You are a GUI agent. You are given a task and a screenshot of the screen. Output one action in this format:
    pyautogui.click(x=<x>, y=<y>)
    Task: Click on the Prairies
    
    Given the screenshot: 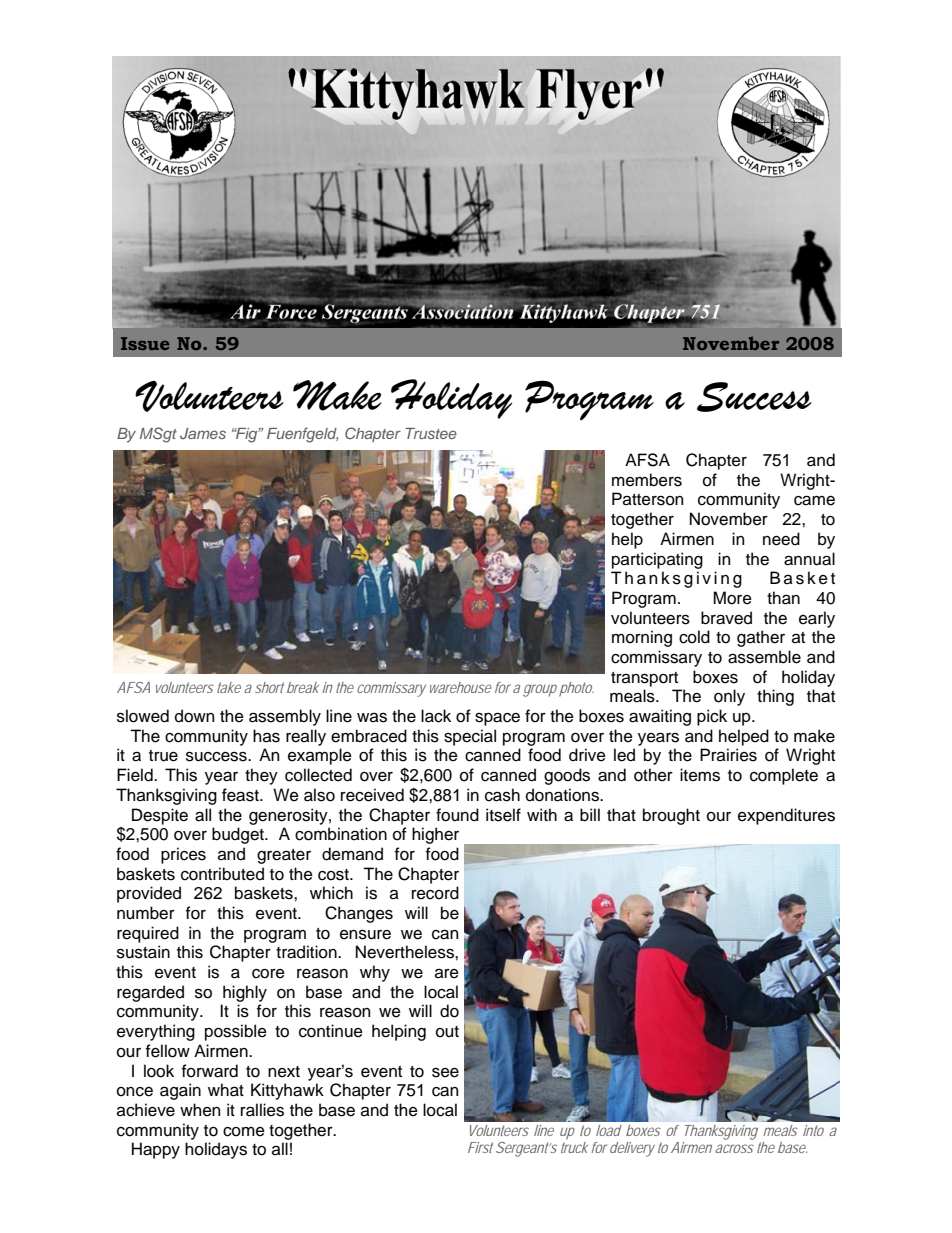 What is the action you would take?
    pyautogui.click(x=728, y=755)
